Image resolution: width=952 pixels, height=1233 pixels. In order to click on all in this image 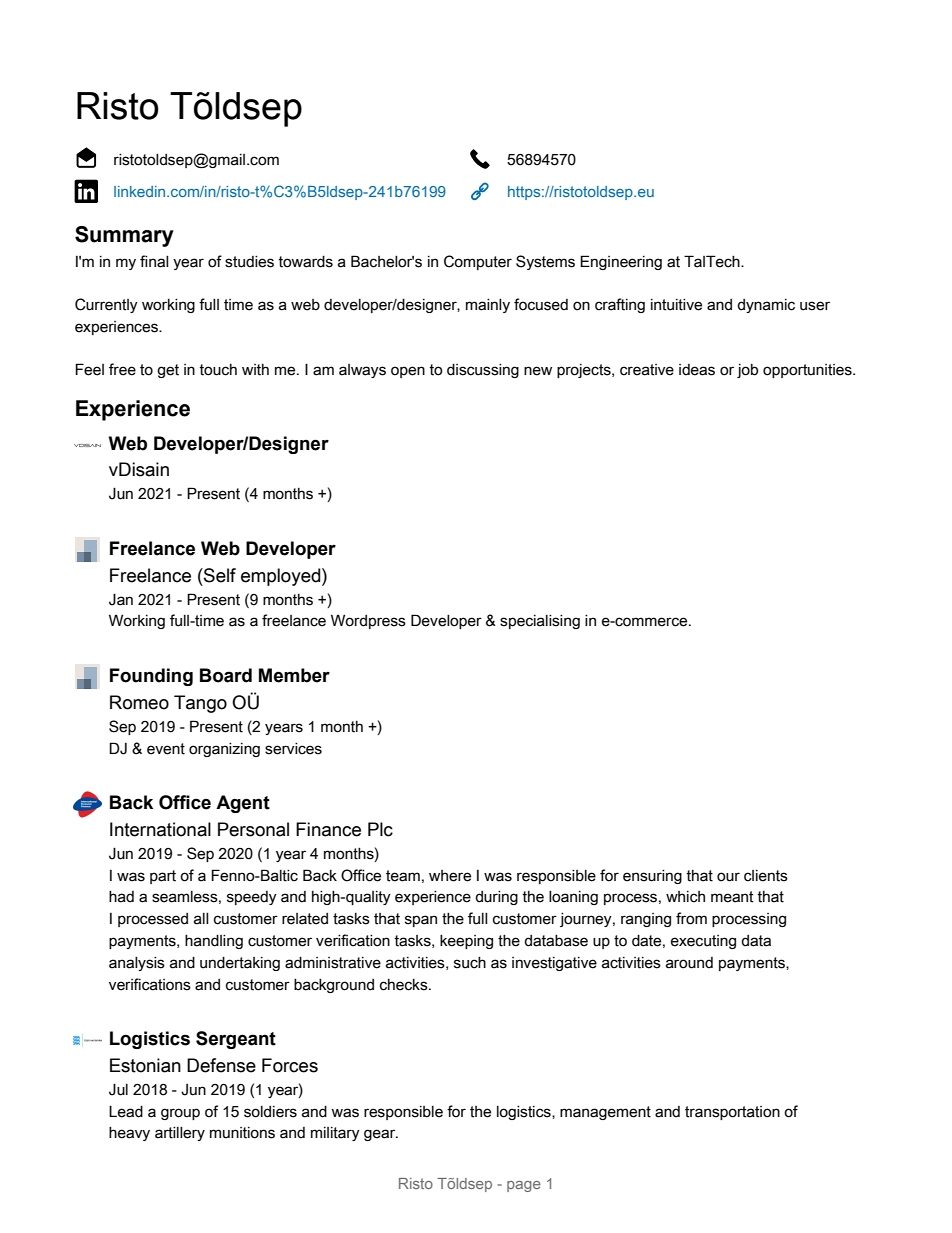, I will do `click(201, 919)`.
